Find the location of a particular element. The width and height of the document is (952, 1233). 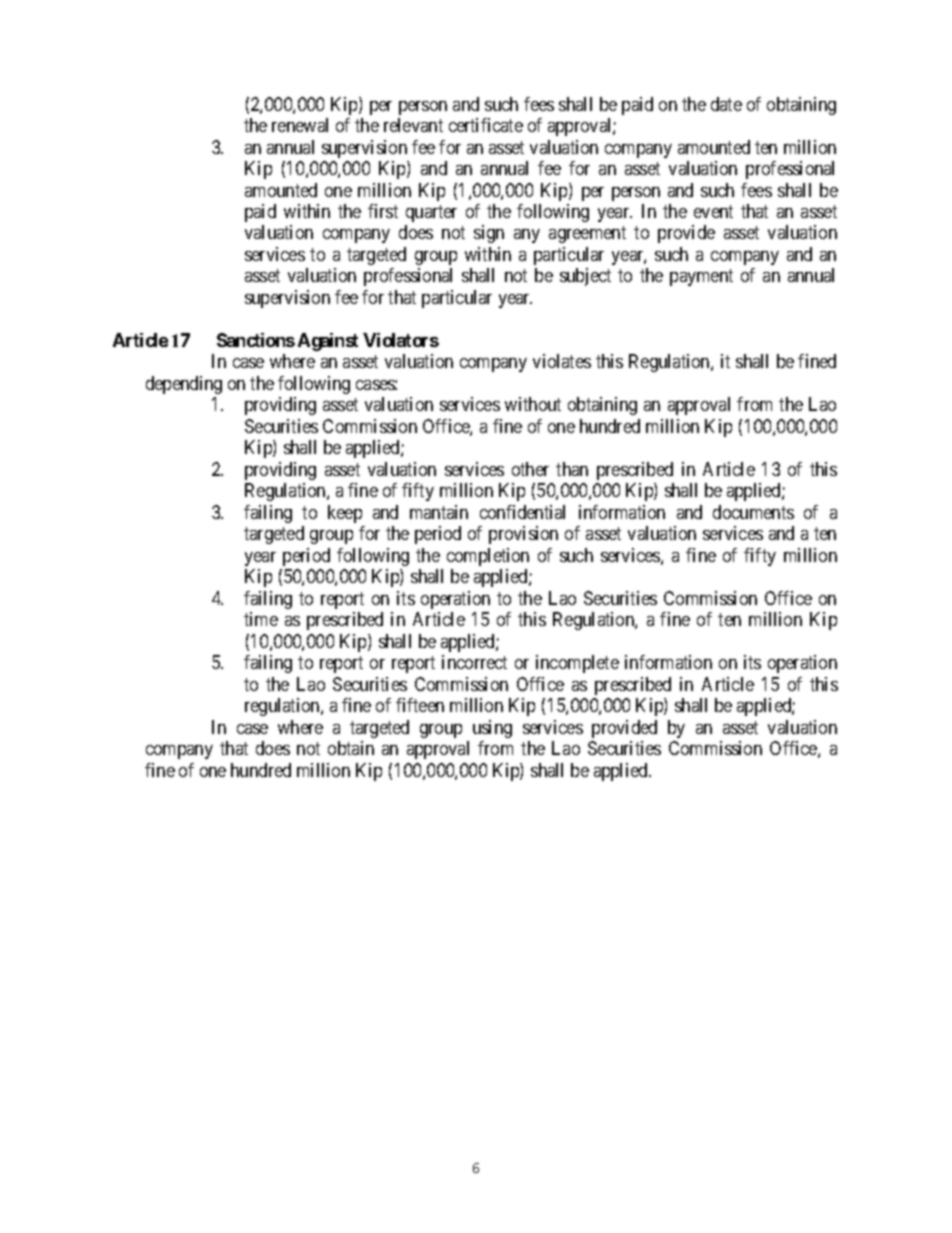

using is located at coordinates (492, 729).
